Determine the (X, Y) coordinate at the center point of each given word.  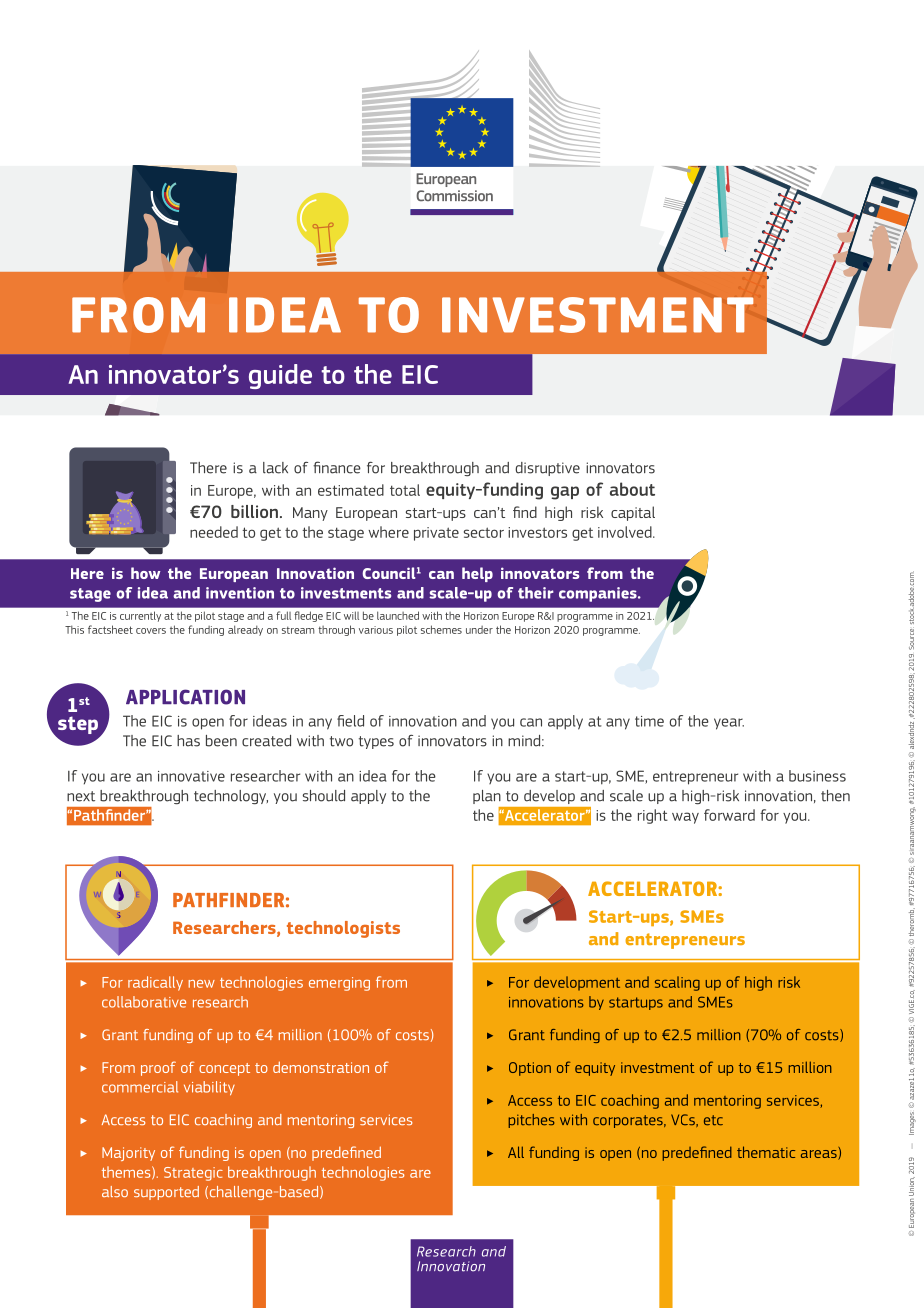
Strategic (193, 1174)
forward (729, 815)
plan (487, 797)
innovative (191, 776)
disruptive (547, 469)
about (632, 489)
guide (280, 376)
